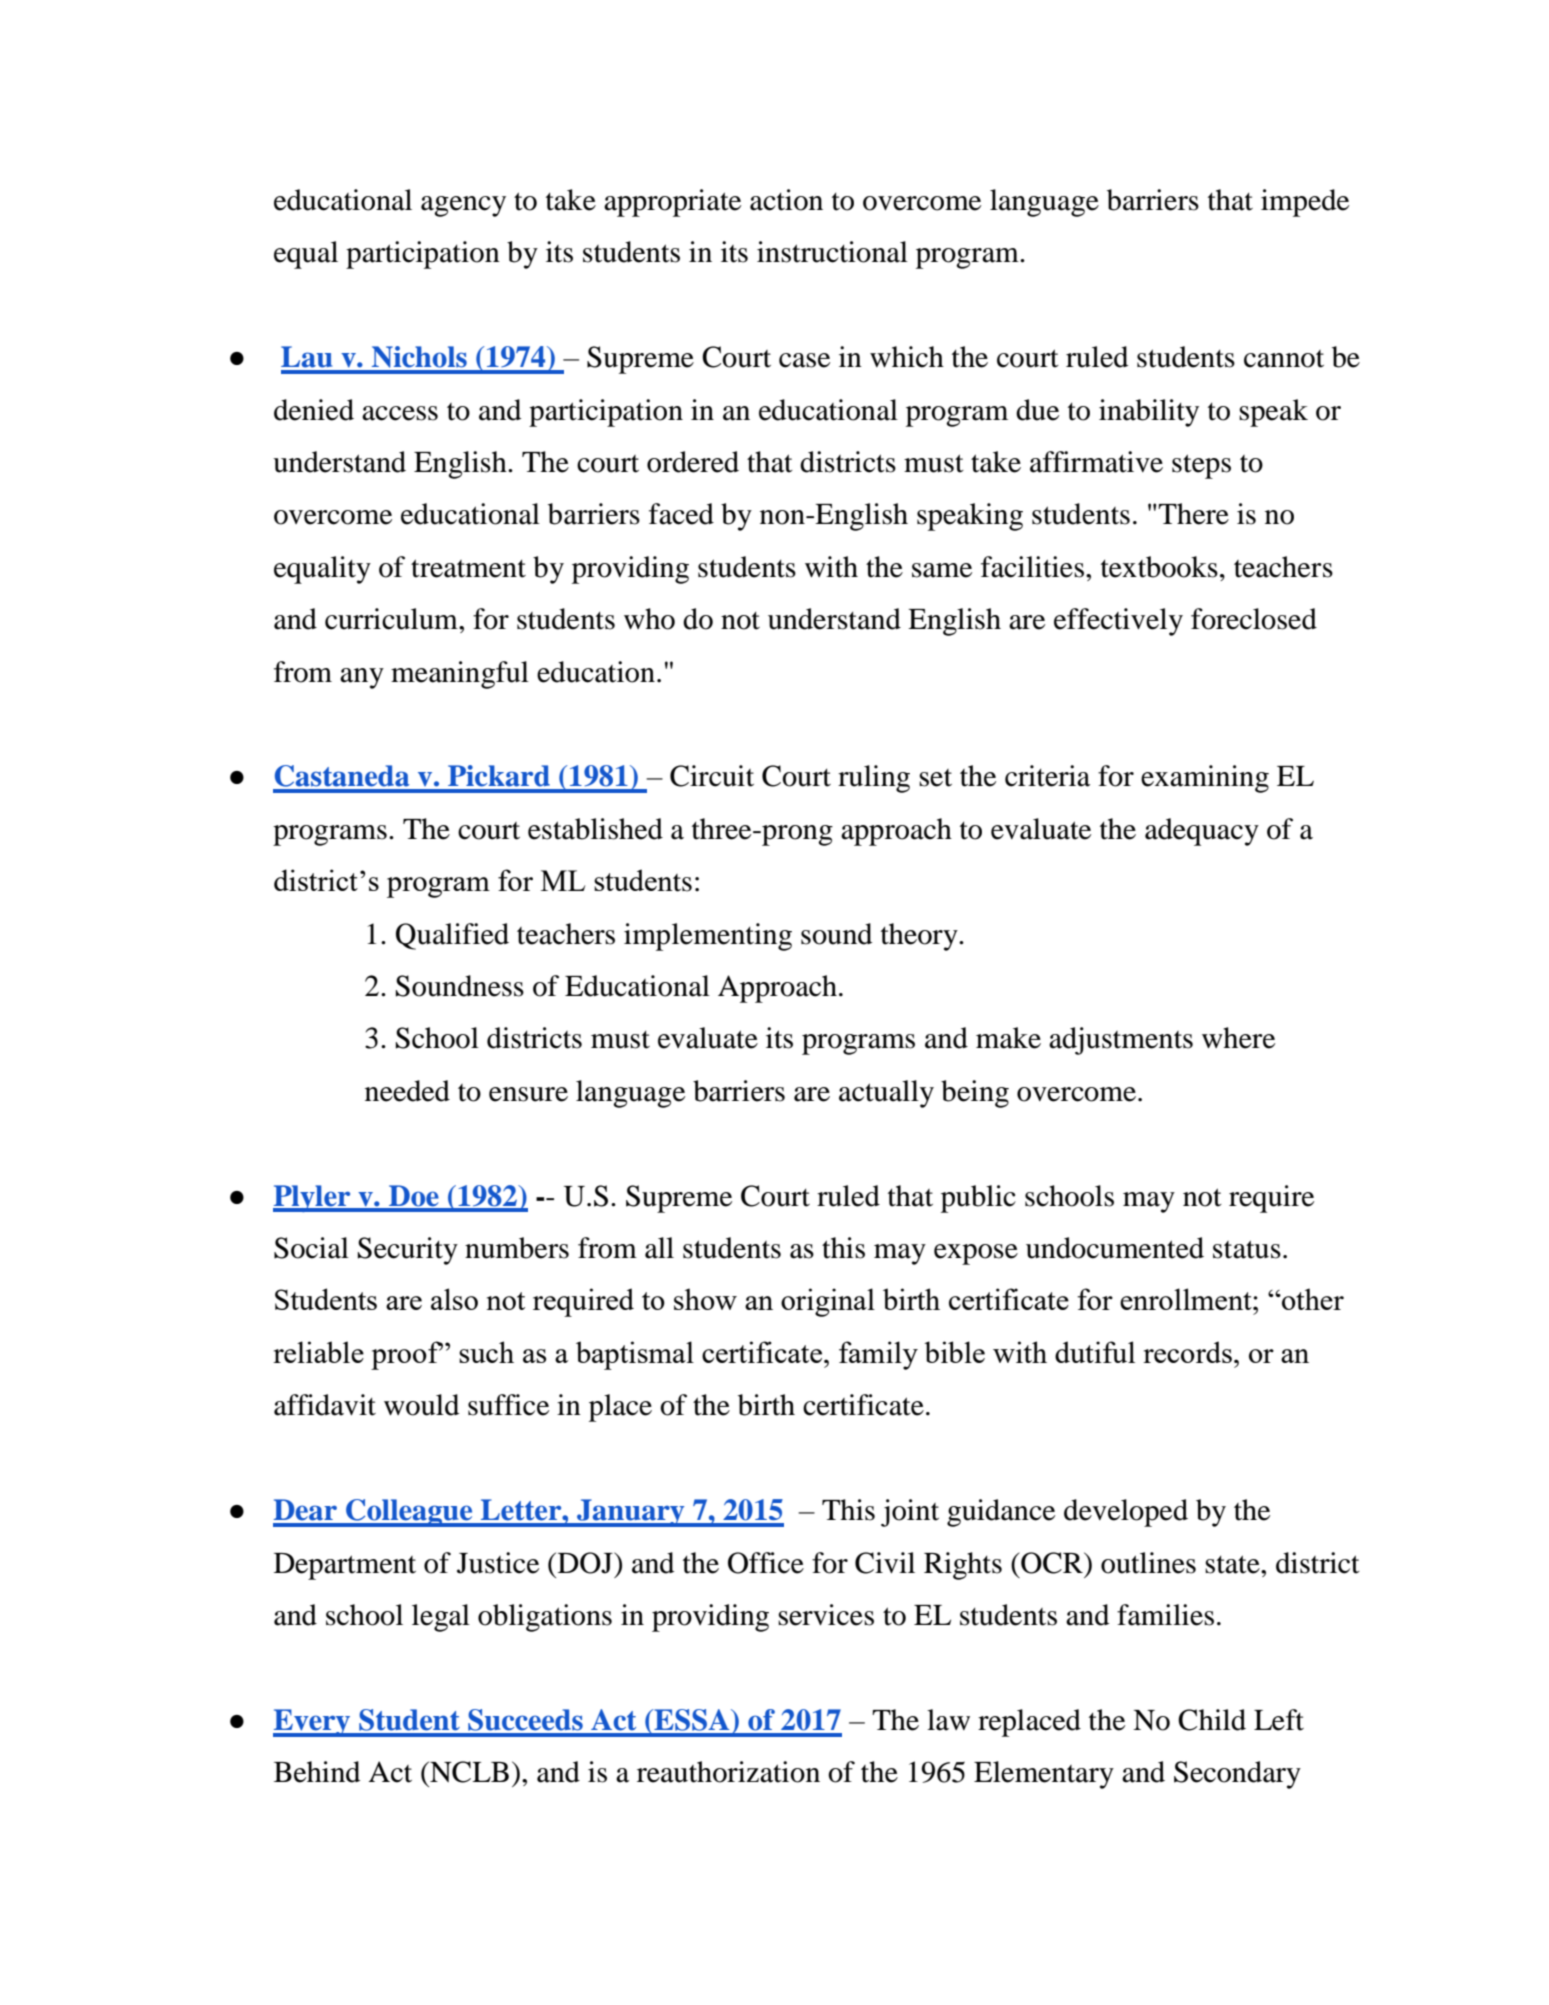 The height and width of the image is (2005, 1549). I want to click on instructional, so click(832, 252).
